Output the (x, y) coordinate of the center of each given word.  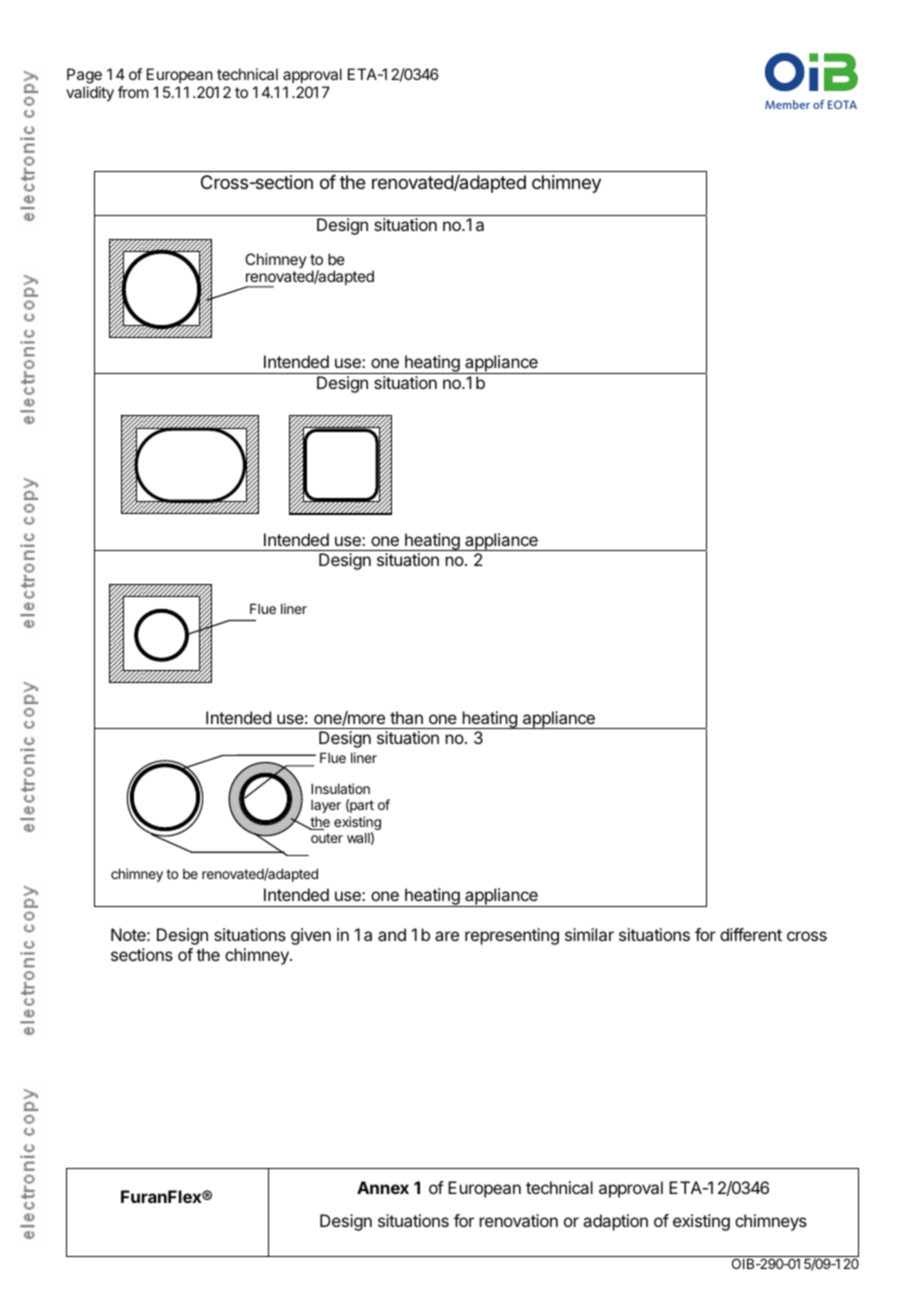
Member (787, 104)
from (133, 92)
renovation (519, 1220)
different (751, 934)
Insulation (340, 788)
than (406, 717)
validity (90, 94)
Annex (383, 1187)
